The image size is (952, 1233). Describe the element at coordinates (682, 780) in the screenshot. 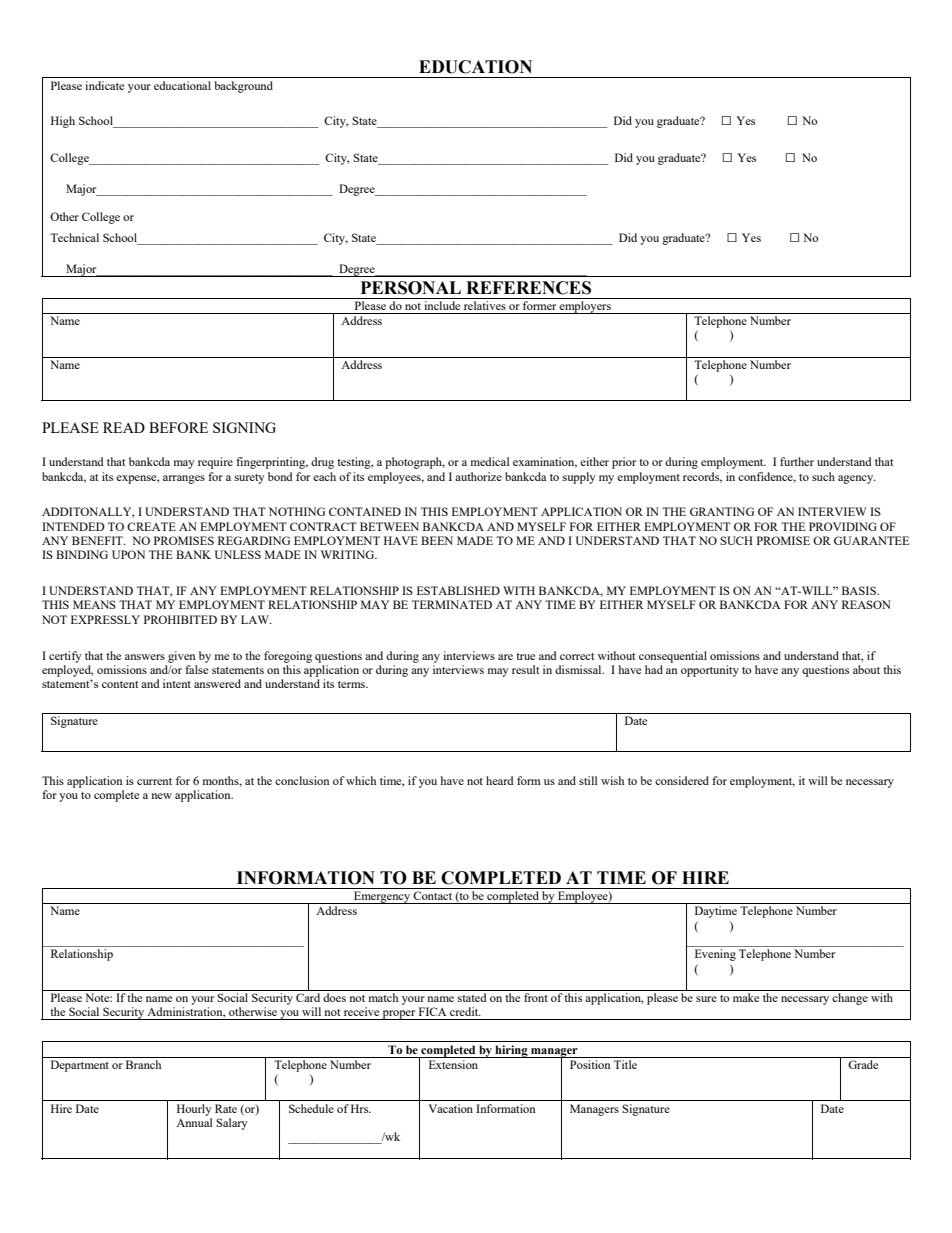

I see `considered` at that location.
